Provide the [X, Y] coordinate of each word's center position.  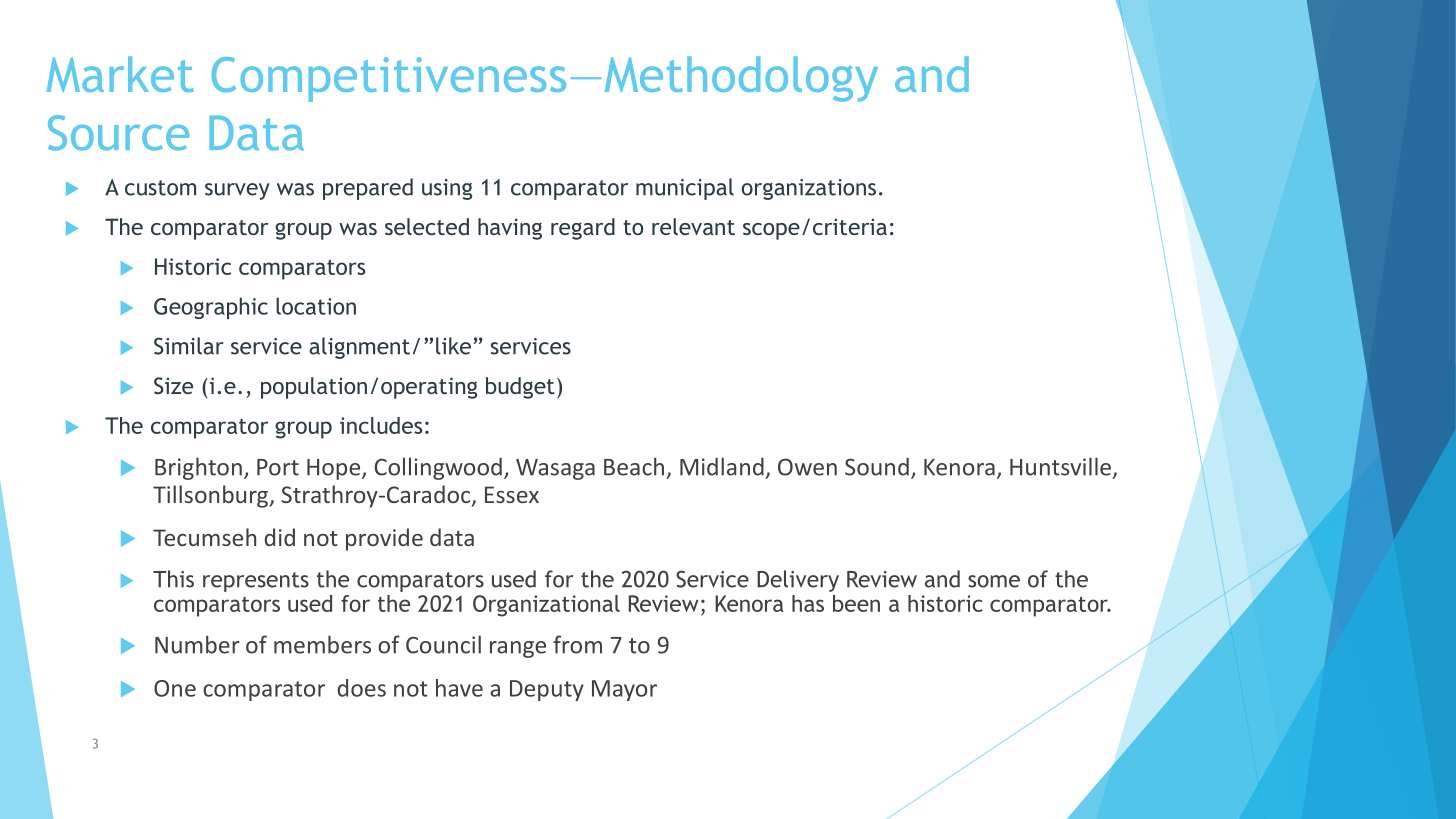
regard [583, 229]
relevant [693, 226]
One [175, 688]
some [994, 581]
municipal [685, 189]
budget [520, 388]
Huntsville [1060, 466]
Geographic [211, 308]
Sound [877, 466]
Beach [634, 466]
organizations [808, 189]
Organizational [546, 606]
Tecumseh [204, 537]
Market [120, 74]
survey [237, 191]
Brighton [198, 468]
